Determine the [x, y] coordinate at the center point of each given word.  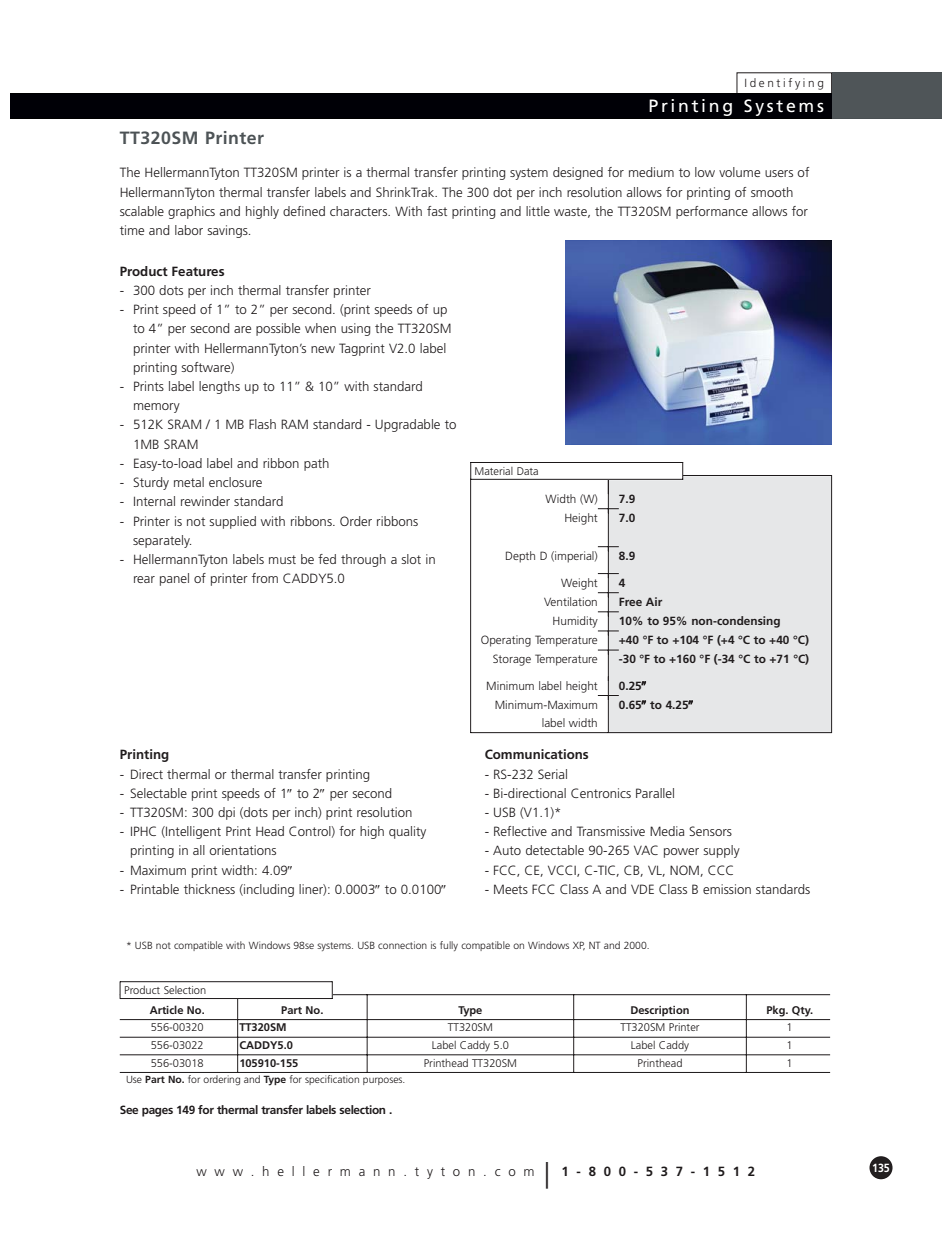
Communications [536, 754]
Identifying [784, 84]
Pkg [777, 1011]
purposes [384, 1081]
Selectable [158, 793]
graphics [191, 212]
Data [527, 471]
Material [493, 471]
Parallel [655, 793]
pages [157, 1112]
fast [437, 211]
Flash [262, 424]
